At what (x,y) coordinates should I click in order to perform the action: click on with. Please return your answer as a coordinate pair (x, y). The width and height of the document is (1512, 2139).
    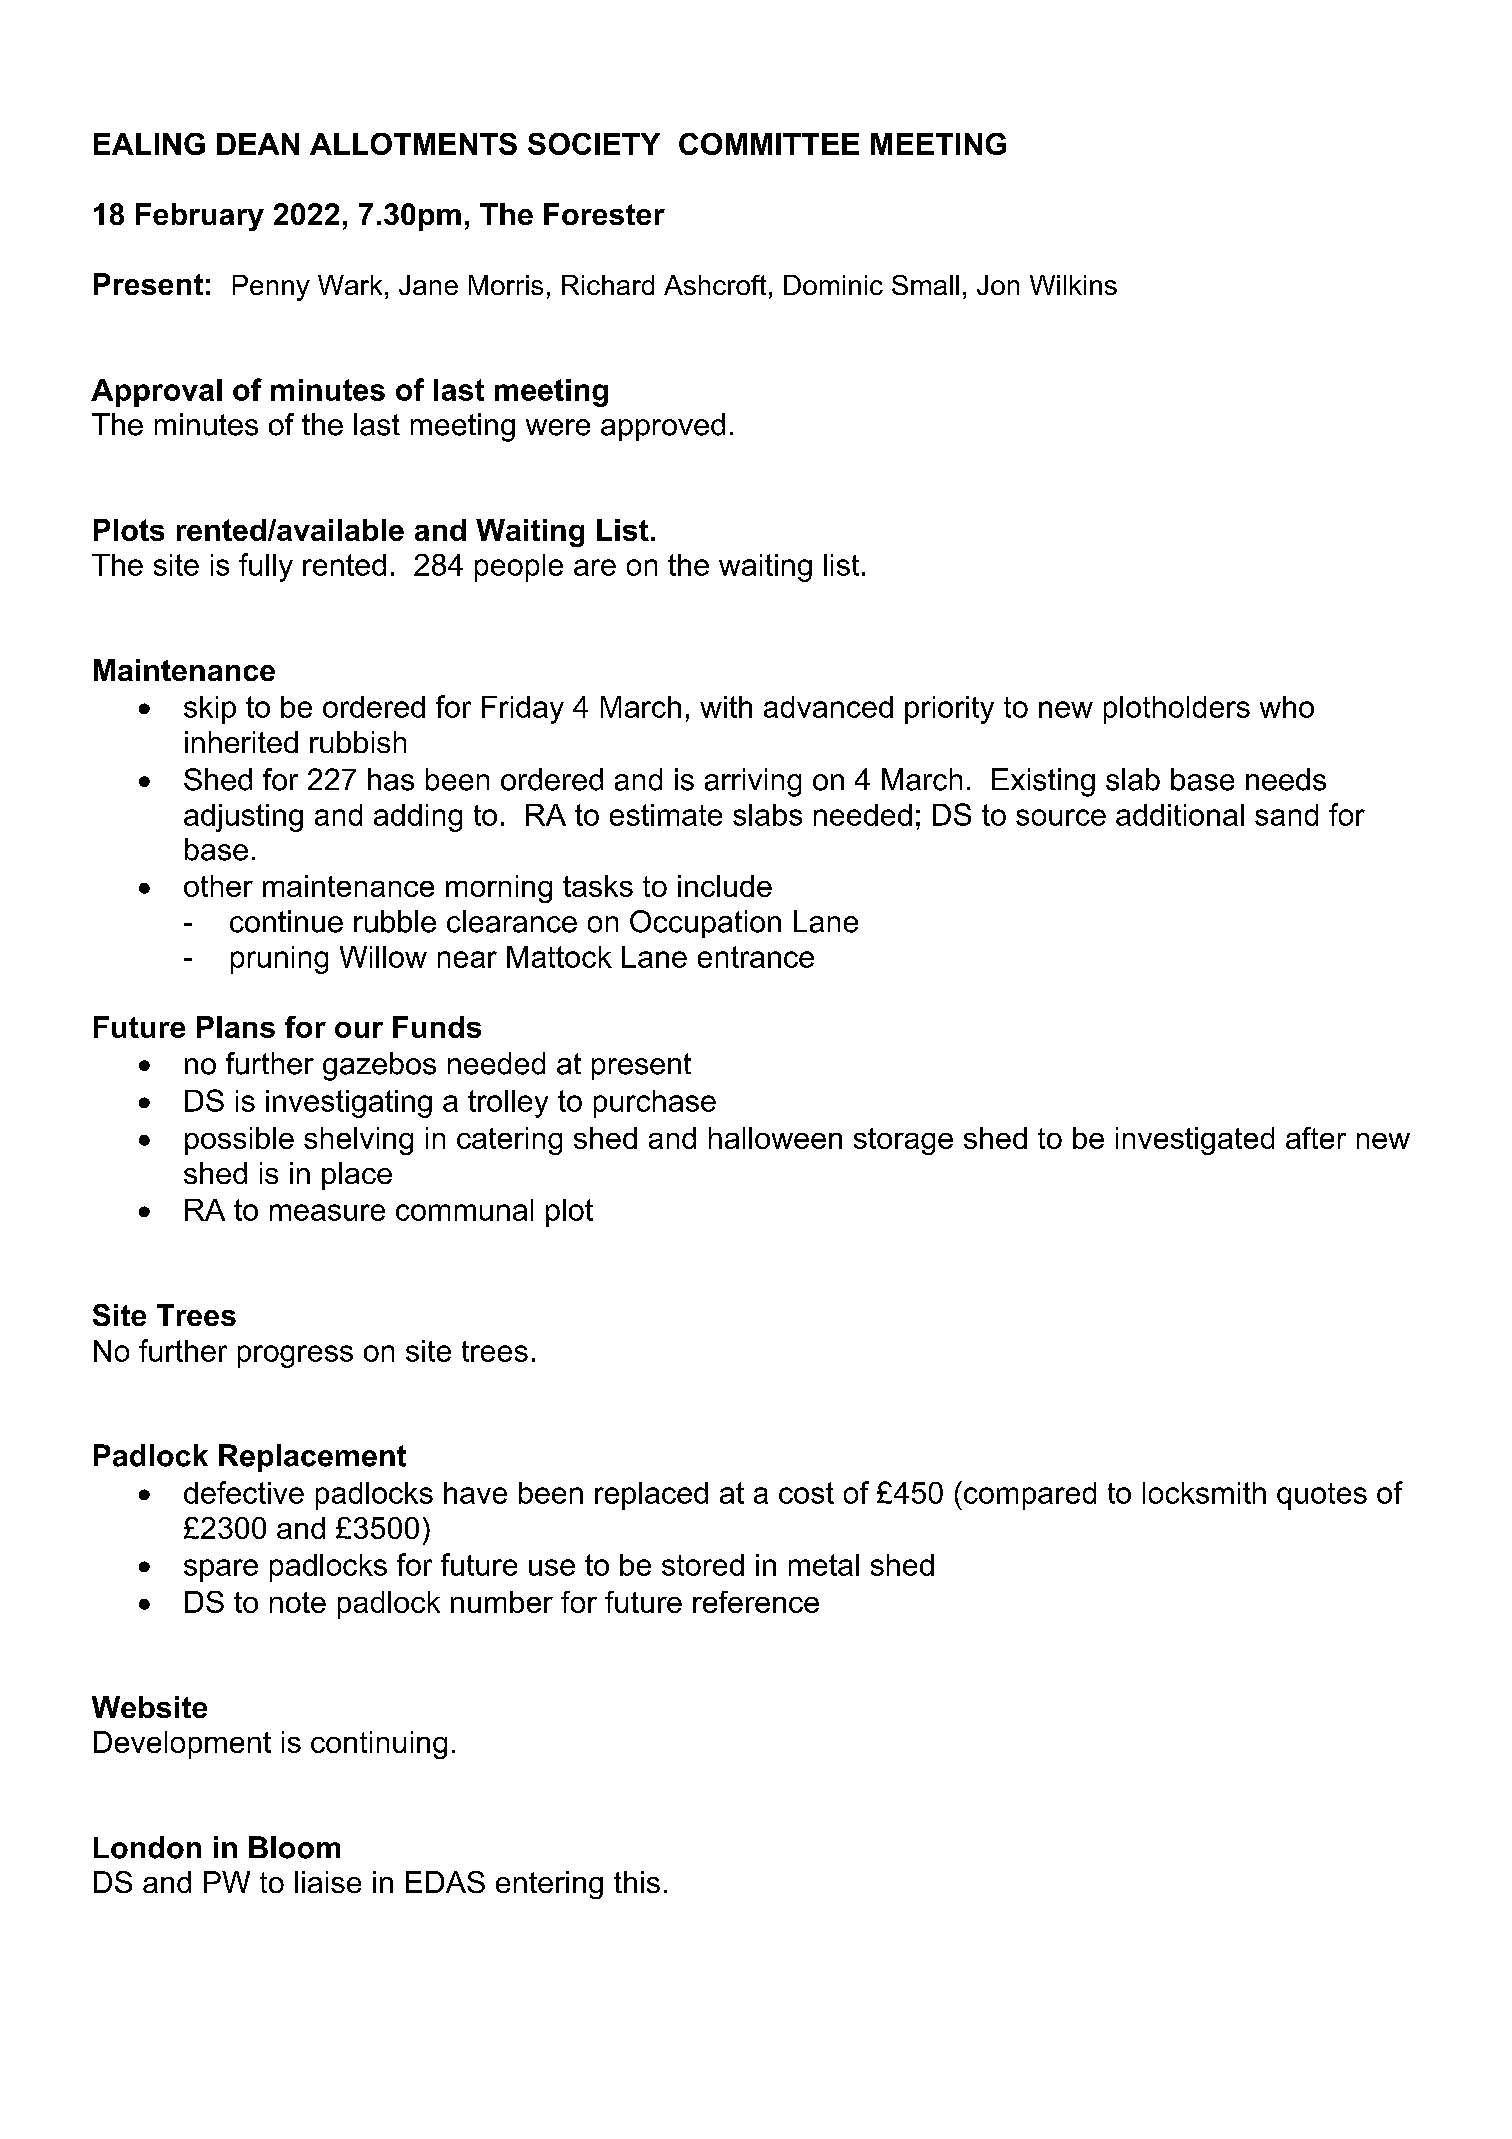
    Looking at the image, I should click on (726, 707).
